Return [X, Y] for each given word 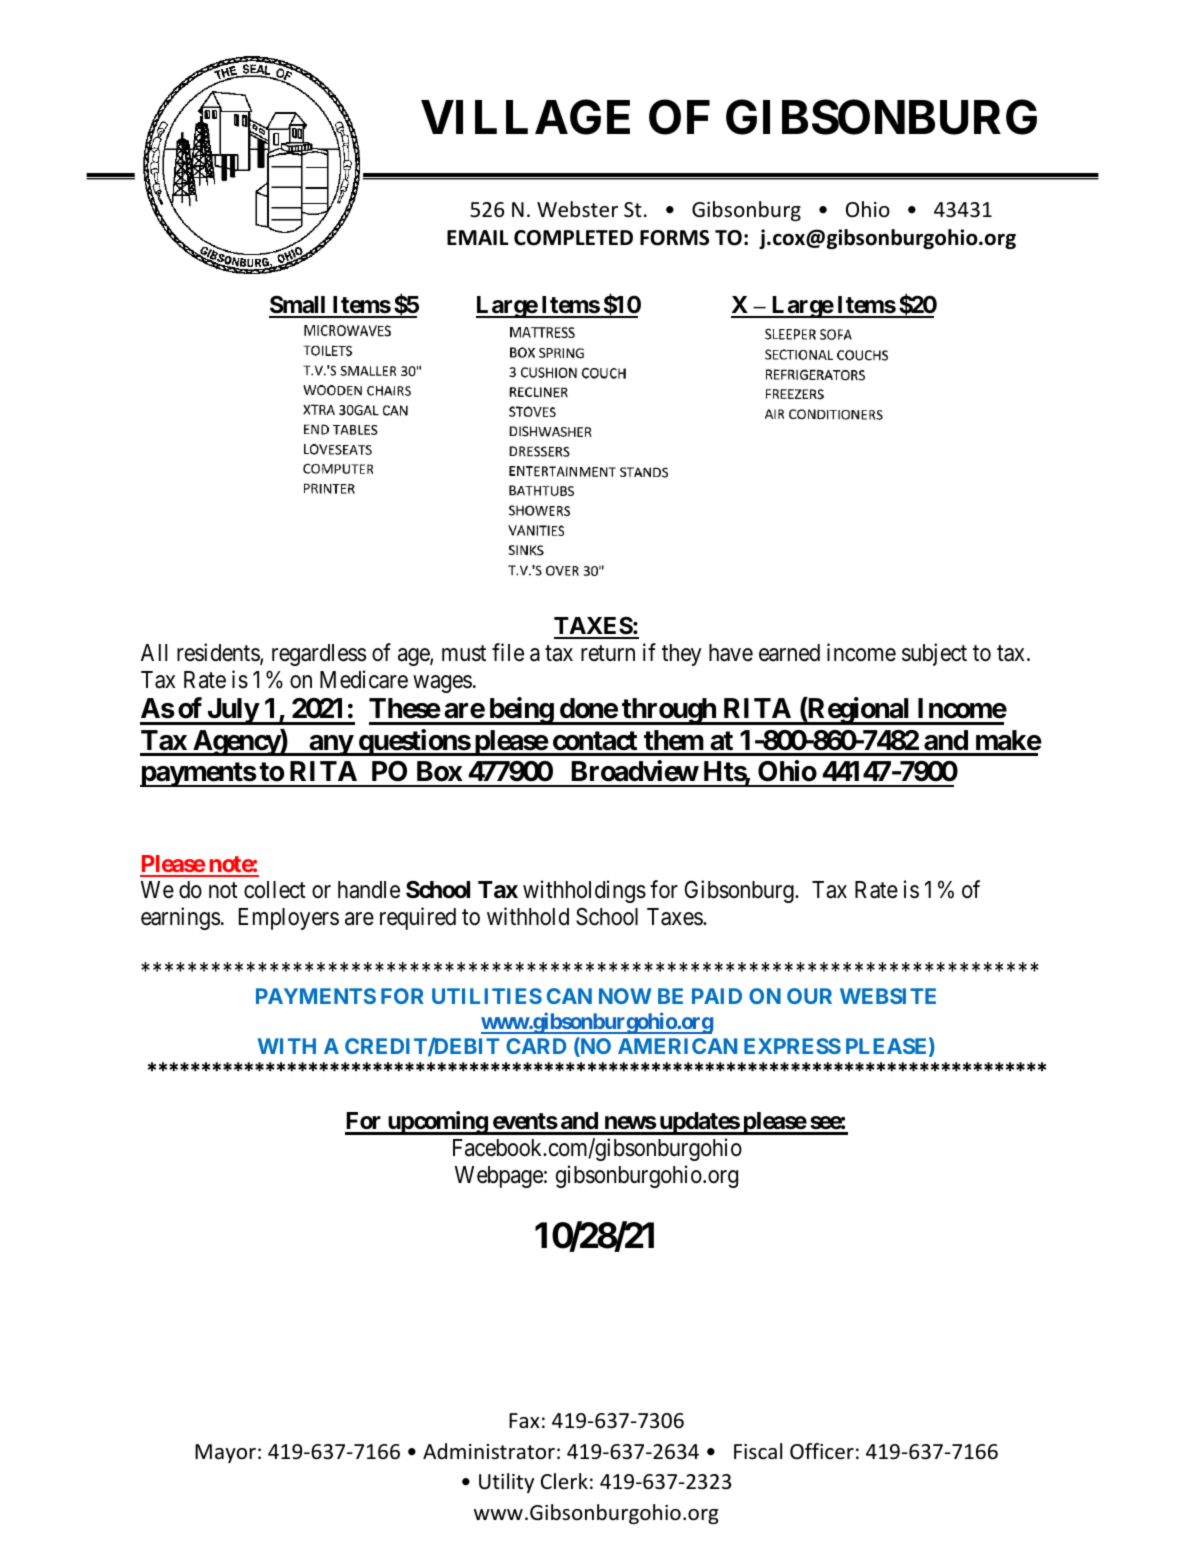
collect [275, 890]
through [669, 711]
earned [789, 653]
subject [934, 654]
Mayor [225, 1453]
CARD [536, 1046]
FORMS [674, 238]
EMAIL [478, 237]
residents [219, 653]
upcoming [437, 1123]
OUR [809, 996]
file [508, 652]
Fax [524, 1420]
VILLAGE [525, 117]
